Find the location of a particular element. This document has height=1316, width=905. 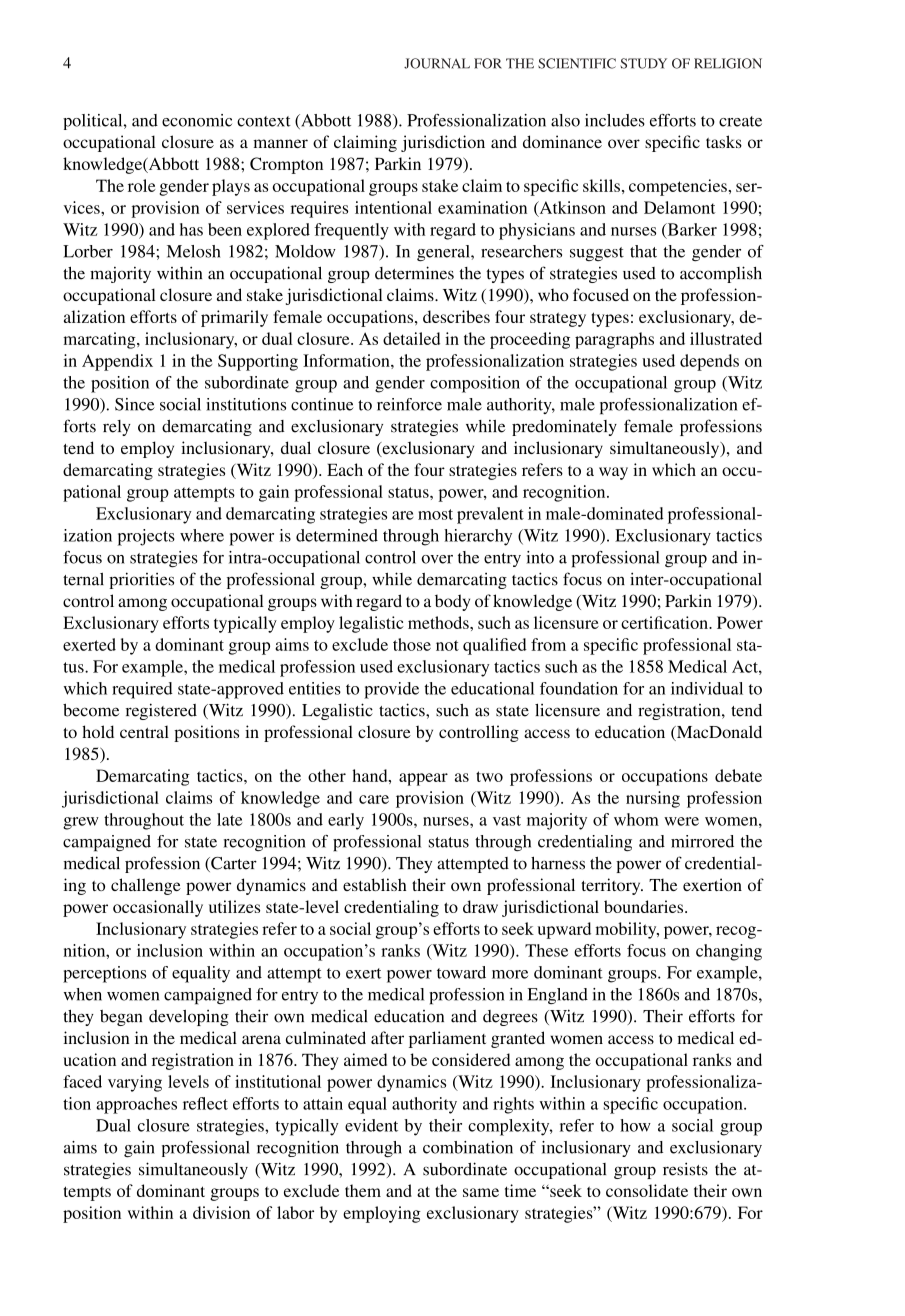

from is located at coordinates (548, 644).
